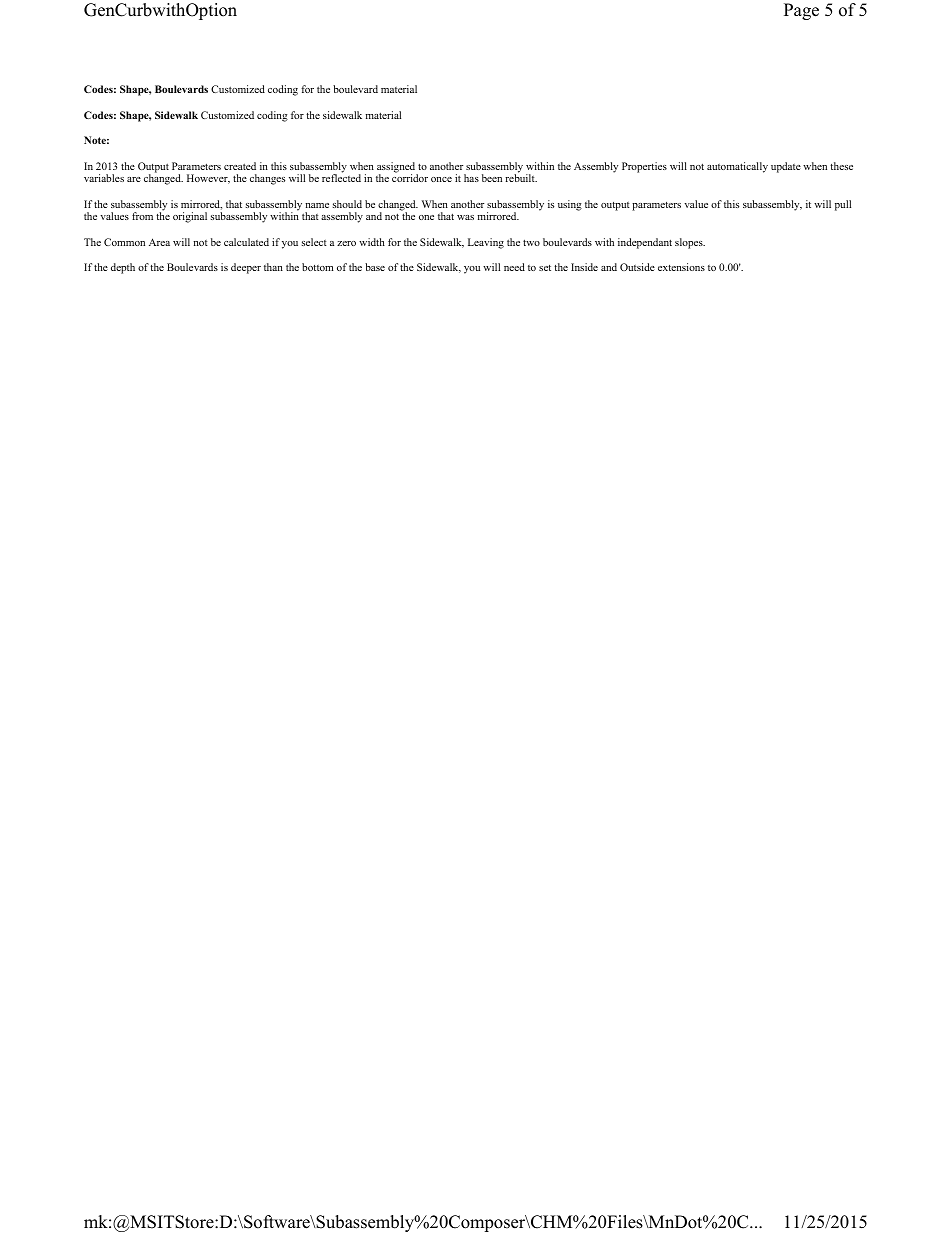 This document has height=1233, width=952. Describe the element at coordinates (246, 268) in the document. I see `deeper` at that location.
